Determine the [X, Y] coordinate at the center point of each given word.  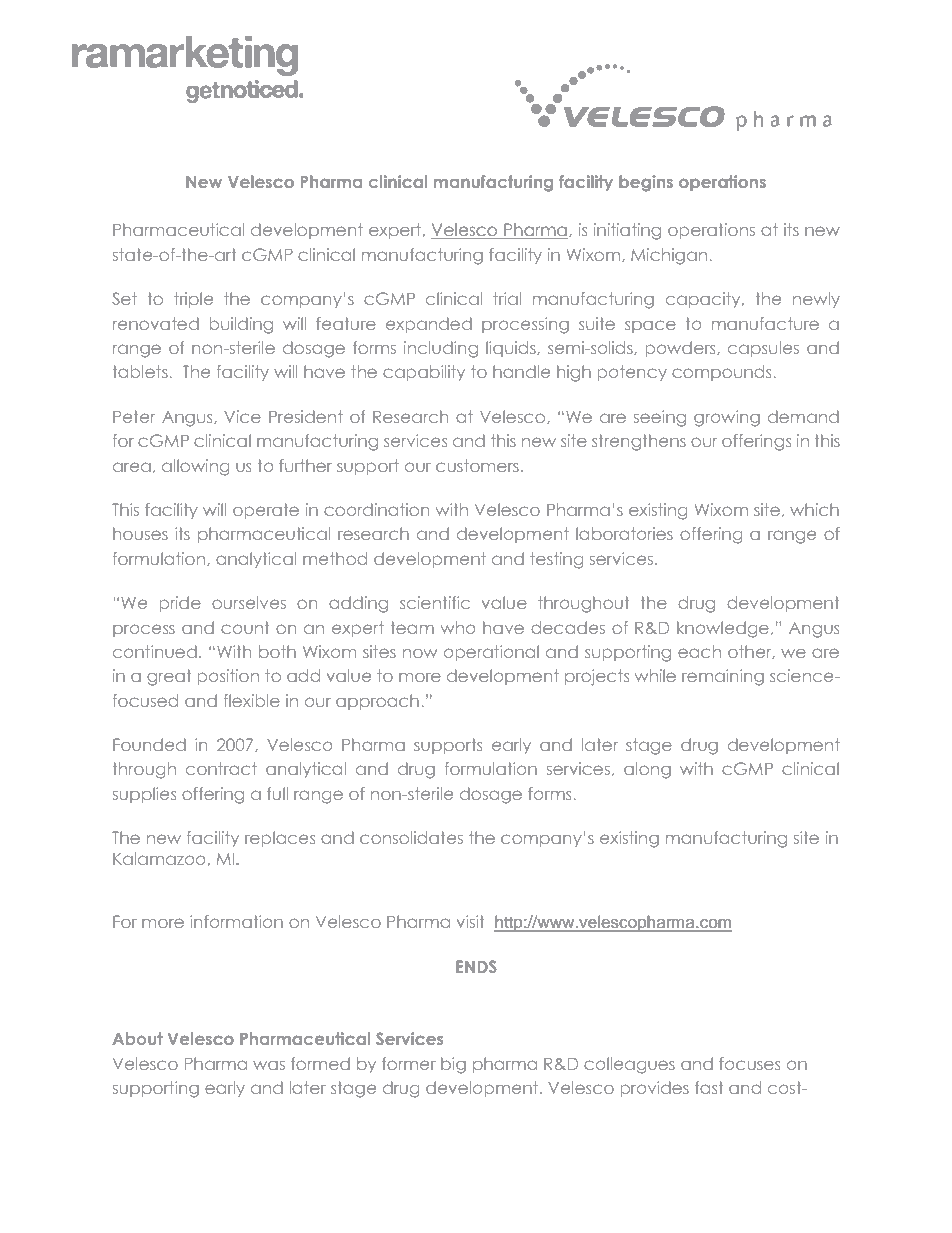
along [647, 770]
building [241, 325]
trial [507, 298]
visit [471, 921]
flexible [252, 700]
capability [424, 373]
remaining [723, 677]
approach [377, 702]
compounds [723, 373]
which [814, 509]
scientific [435, 602]
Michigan [670, 256]
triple [193, 300]
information [236, 921]
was [269, 1065]
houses [140, 533]
